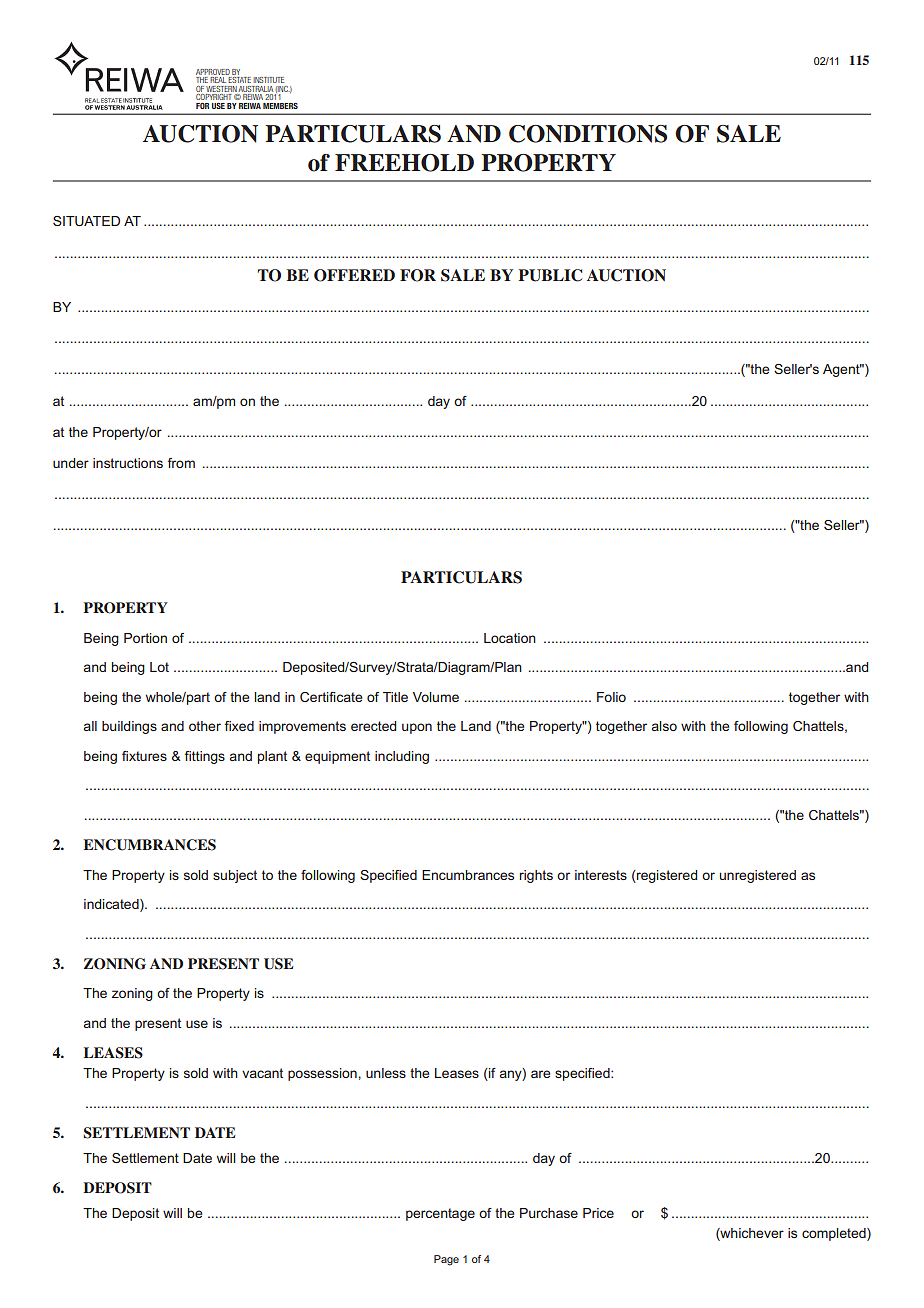 The height and width of the image is (1308, 924). I want to click on also, so click(664, 726).
